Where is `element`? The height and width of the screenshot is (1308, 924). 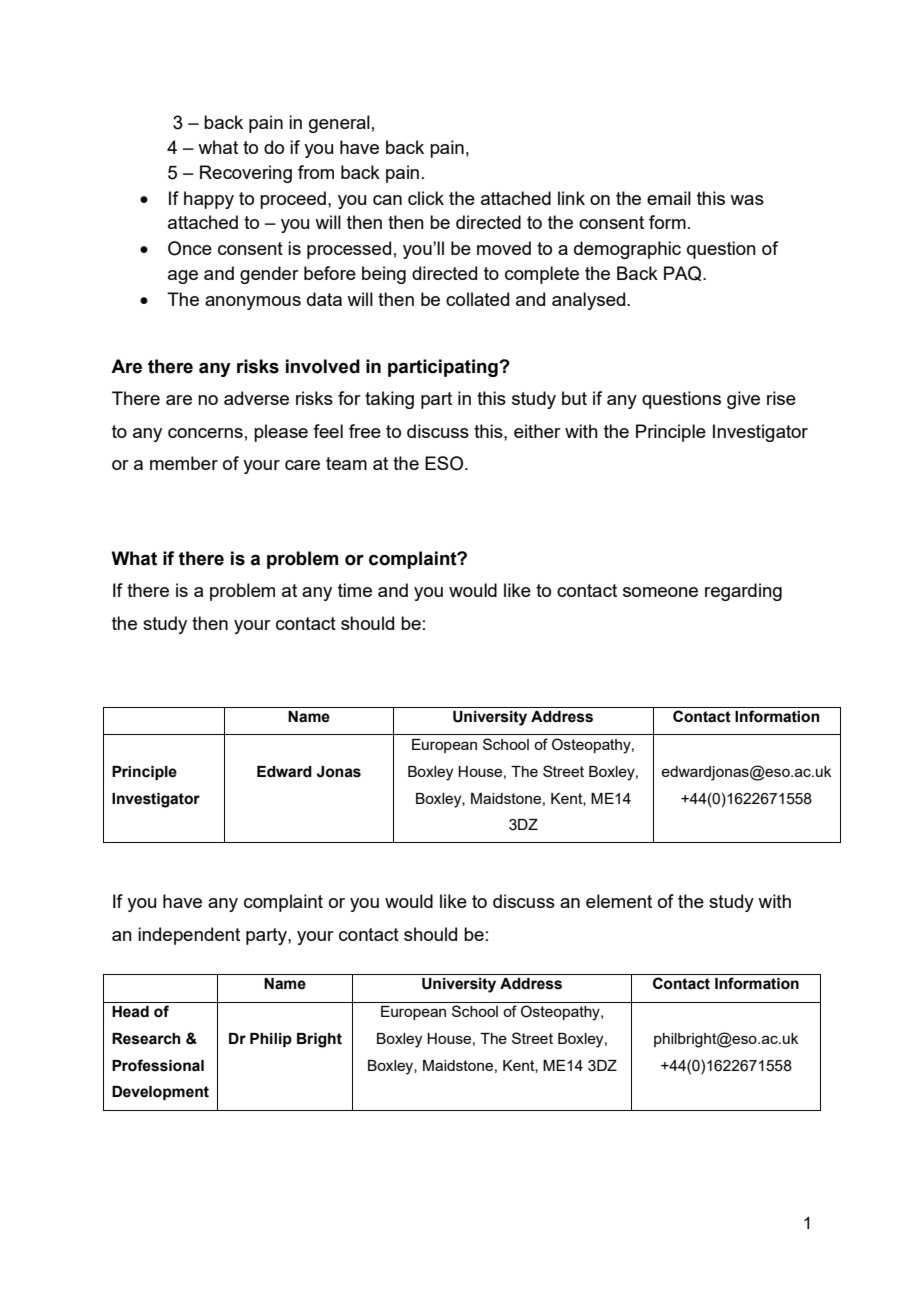 element is located at coordinates (619, 901).
